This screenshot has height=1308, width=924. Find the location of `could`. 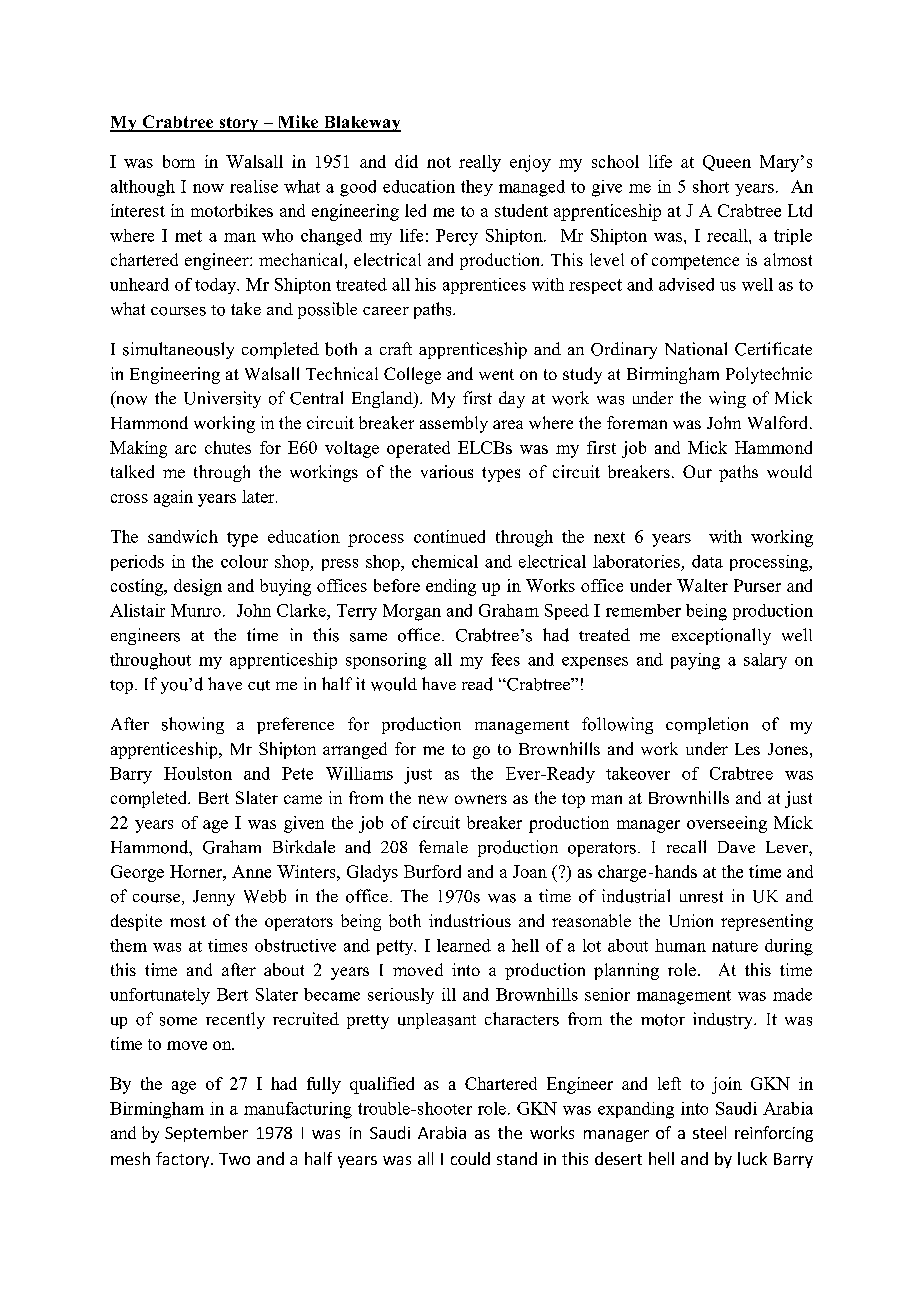

could is located at coordinates (470, 1158).
